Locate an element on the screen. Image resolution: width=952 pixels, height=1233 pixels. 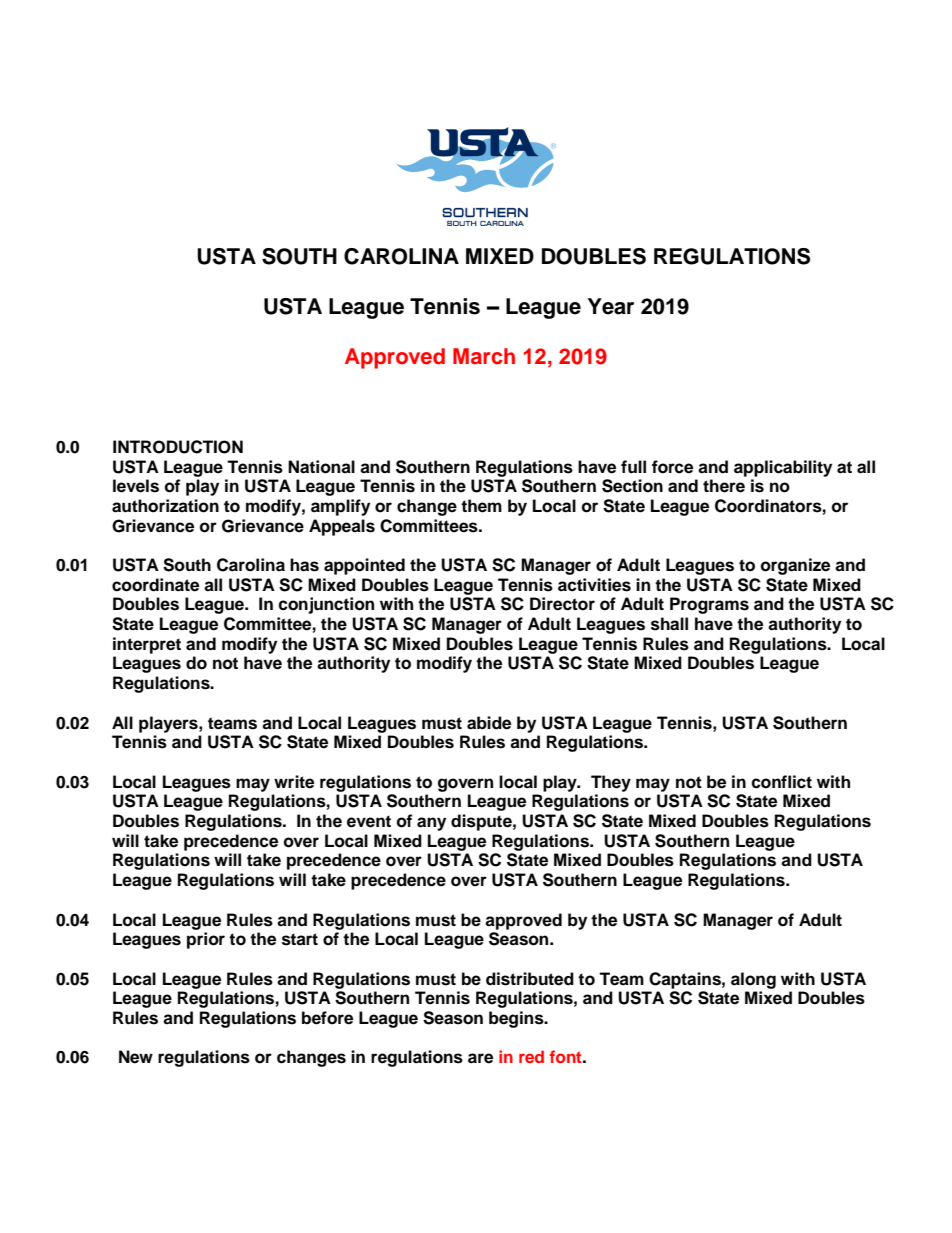
Programs is located at coordinates (709, 605).
